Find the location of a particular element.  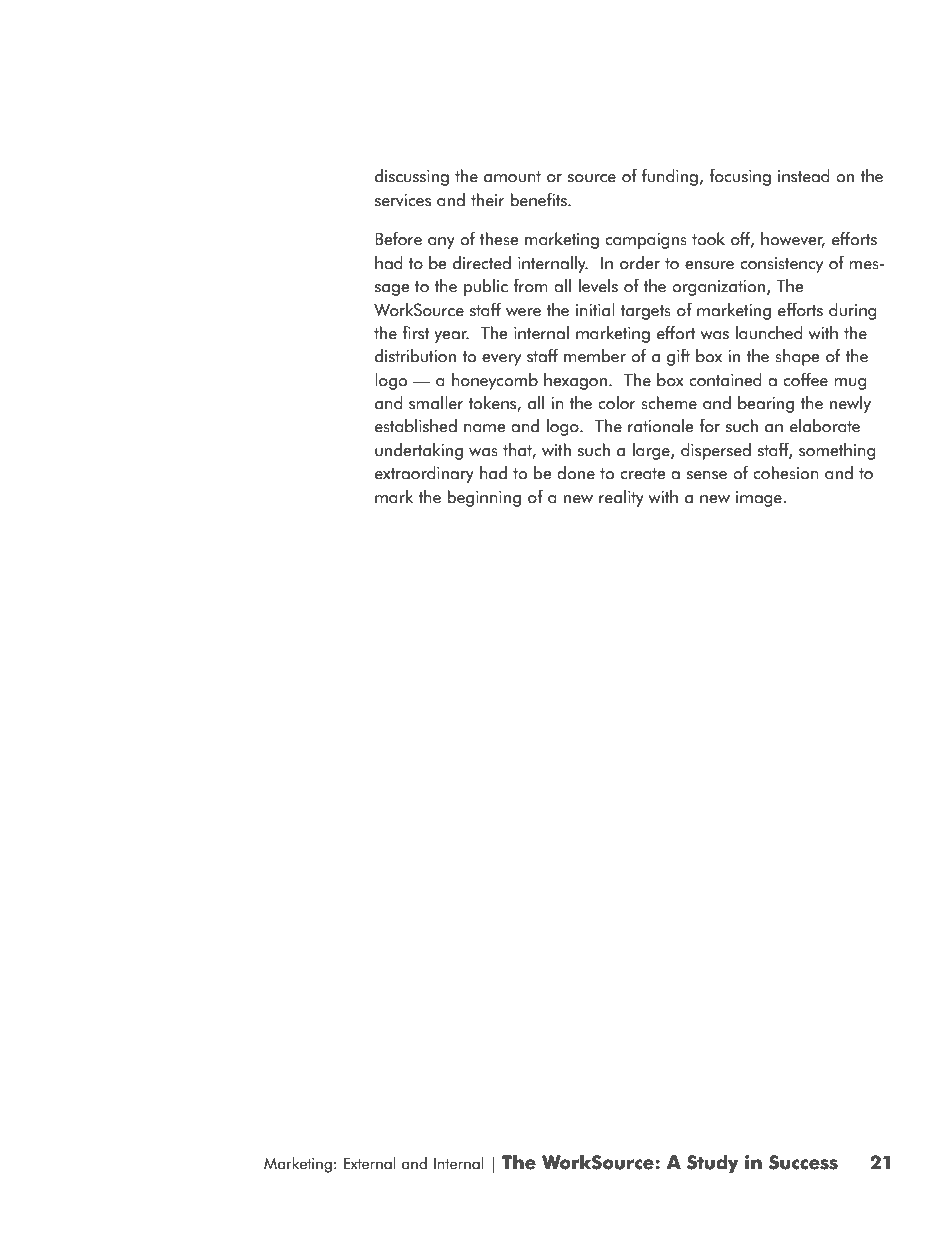

smaller is located at coordinates (436, 403).
